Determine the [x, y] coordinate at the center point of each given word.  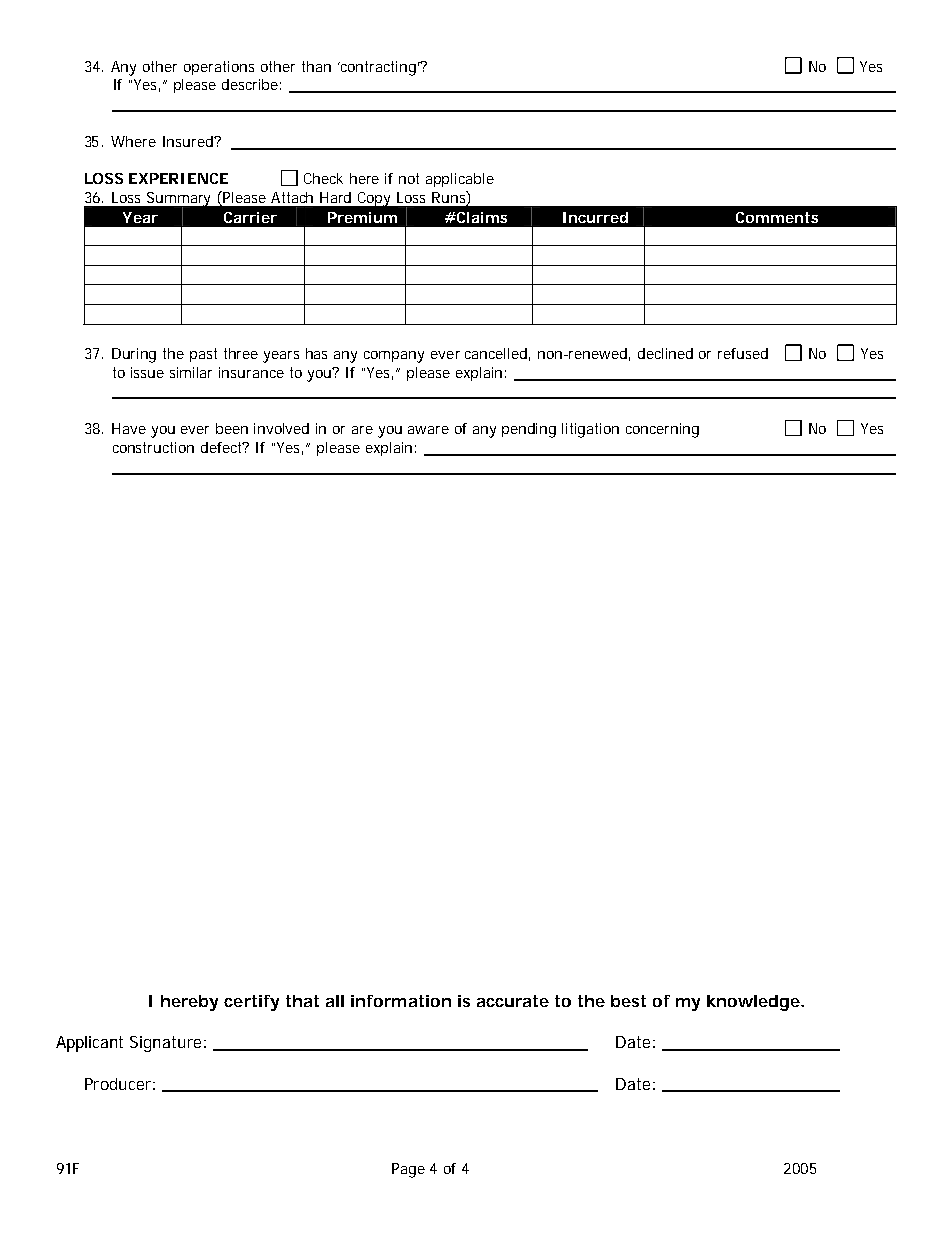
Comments [777, 217]
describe [251, 84]
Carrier [250, 217]
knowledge [755, 1003]
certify [251, 1003]
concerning [662, 430]
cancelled [497, 354]
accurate [513, 1001]
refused [743, 353]
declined [665, 353]
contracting [380, 68]
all [335, 1001]
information [401, 1001]
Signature [168, 1044]
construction [153, 447]
